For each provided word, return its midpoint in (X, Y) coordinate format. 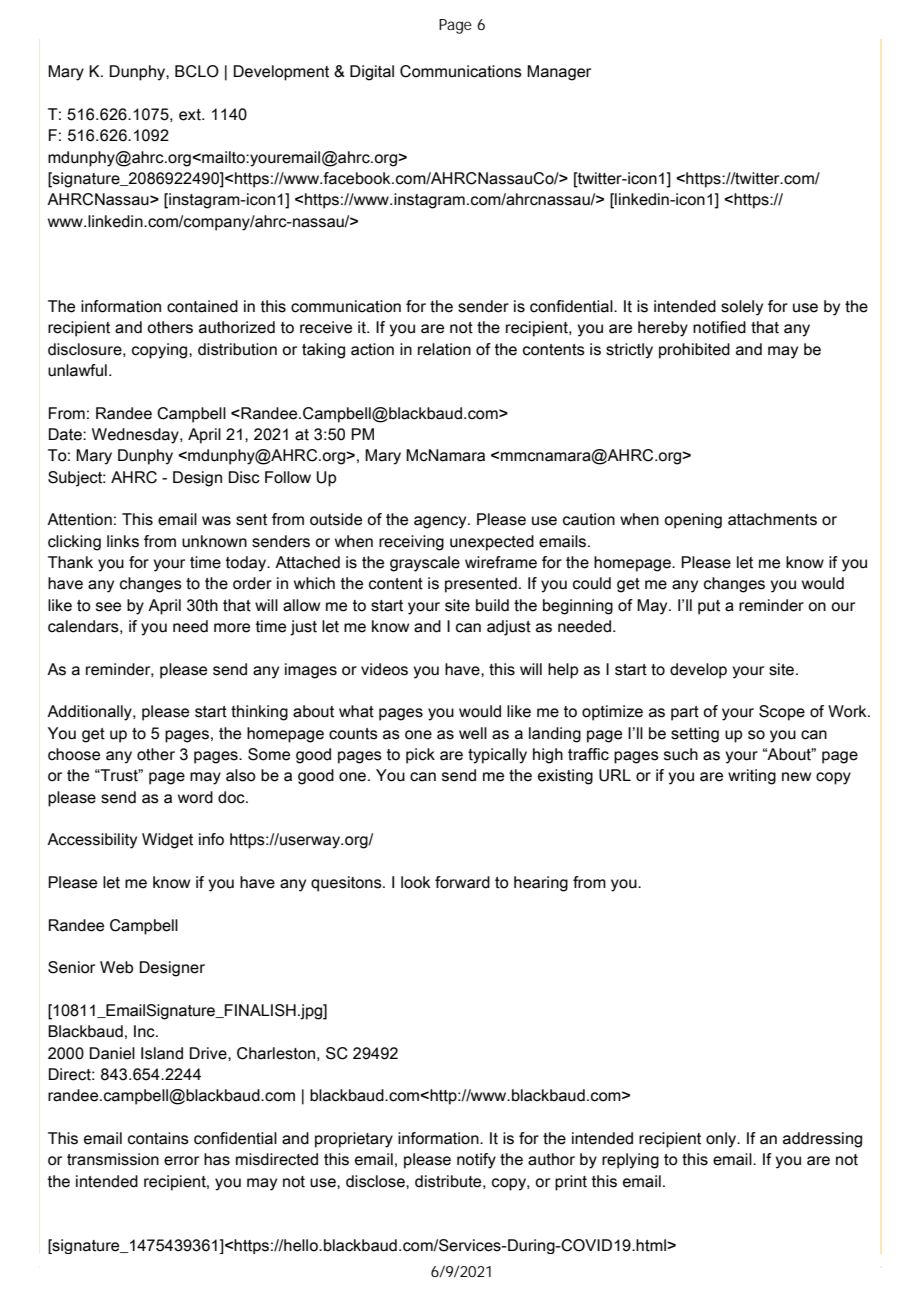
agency (441, 522)
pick (420, 756)
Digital (372, 73)
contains (158, 1138)
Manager (559, 73)
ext (191, 115)
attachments (772, 519)
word (195, 797)
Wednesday (136, 436)
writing (752, 777)
